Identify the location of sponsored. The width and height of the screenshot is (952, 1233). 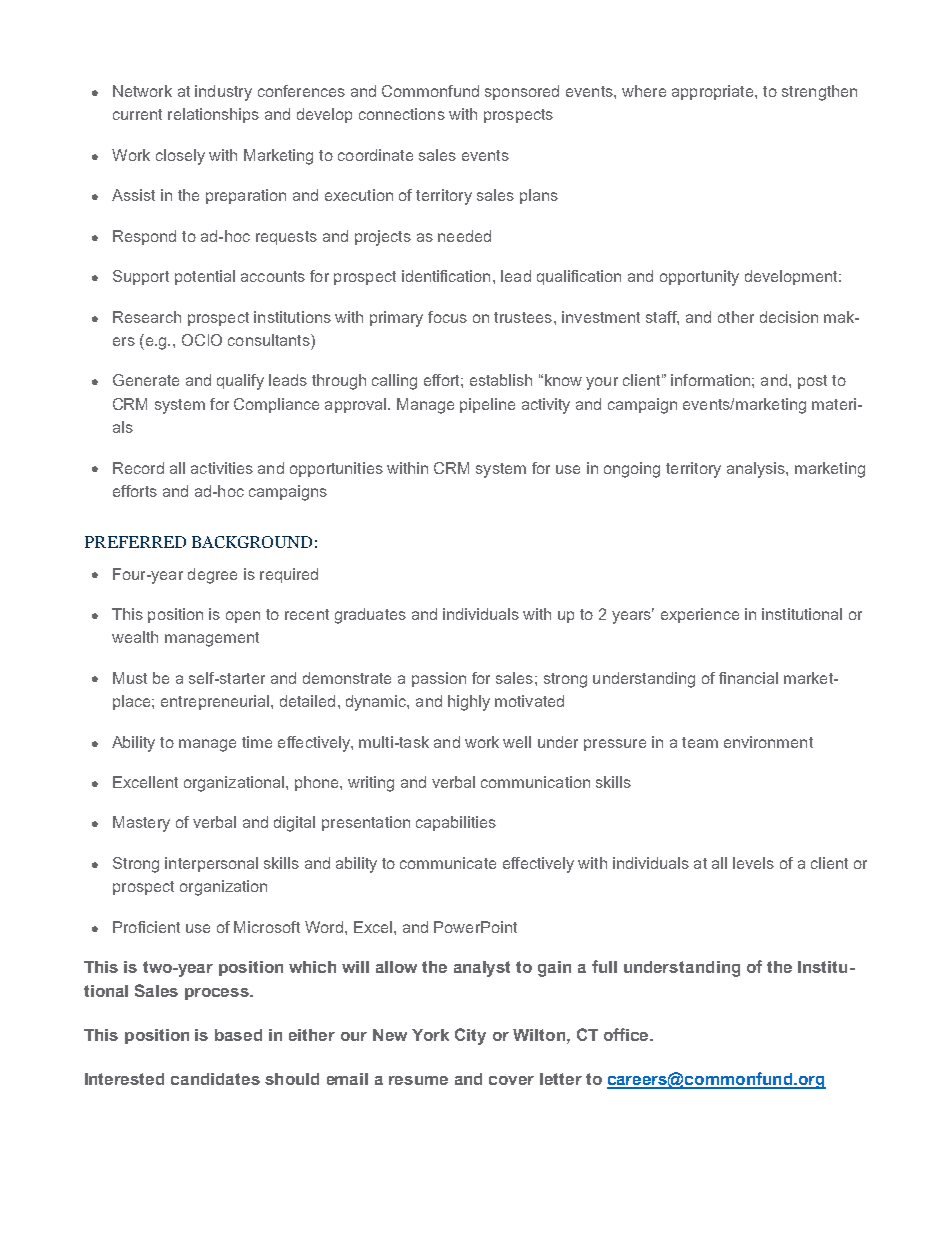
(522, 92).
